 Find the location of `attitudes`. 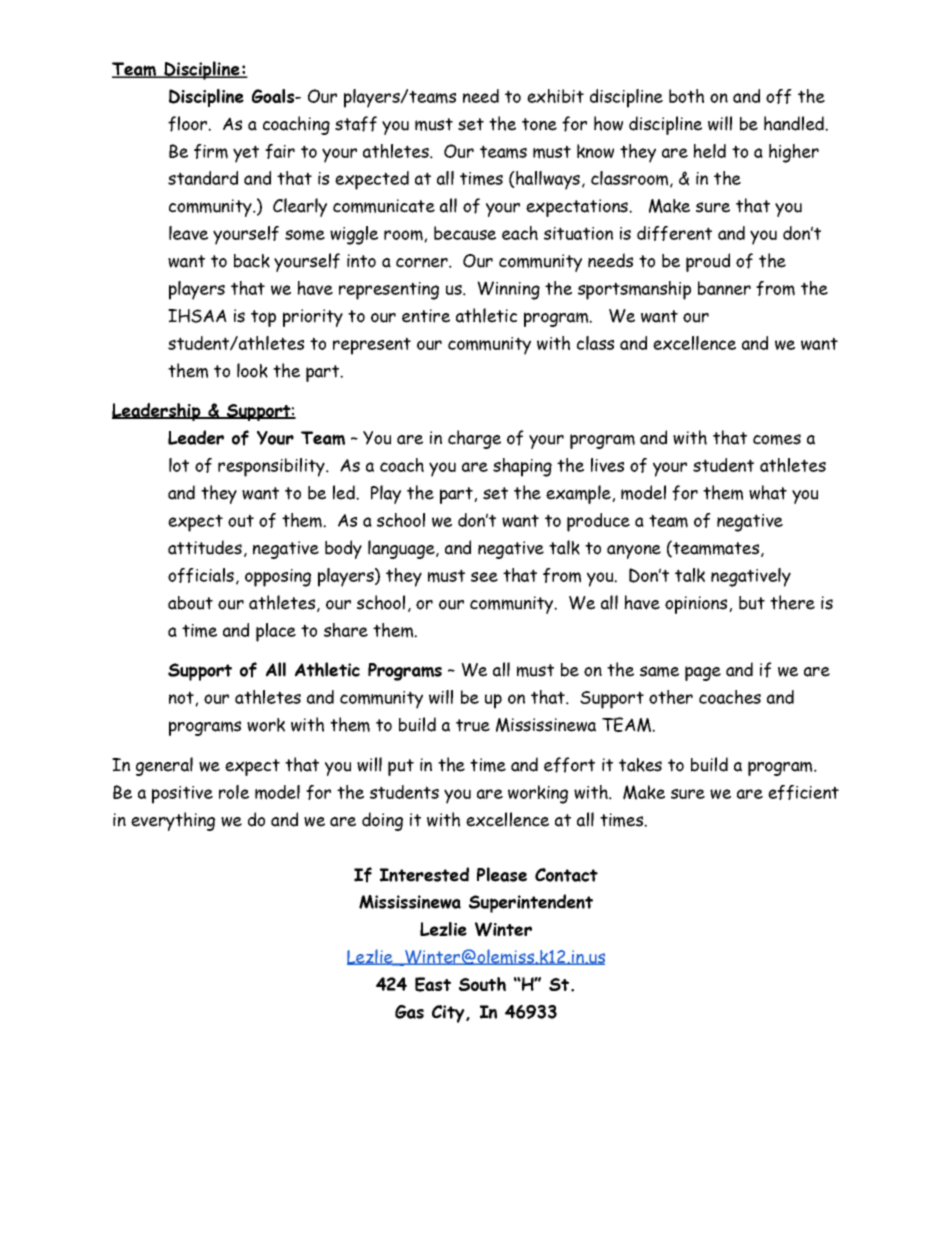

attitudes is located at coordinates (205, 547).
